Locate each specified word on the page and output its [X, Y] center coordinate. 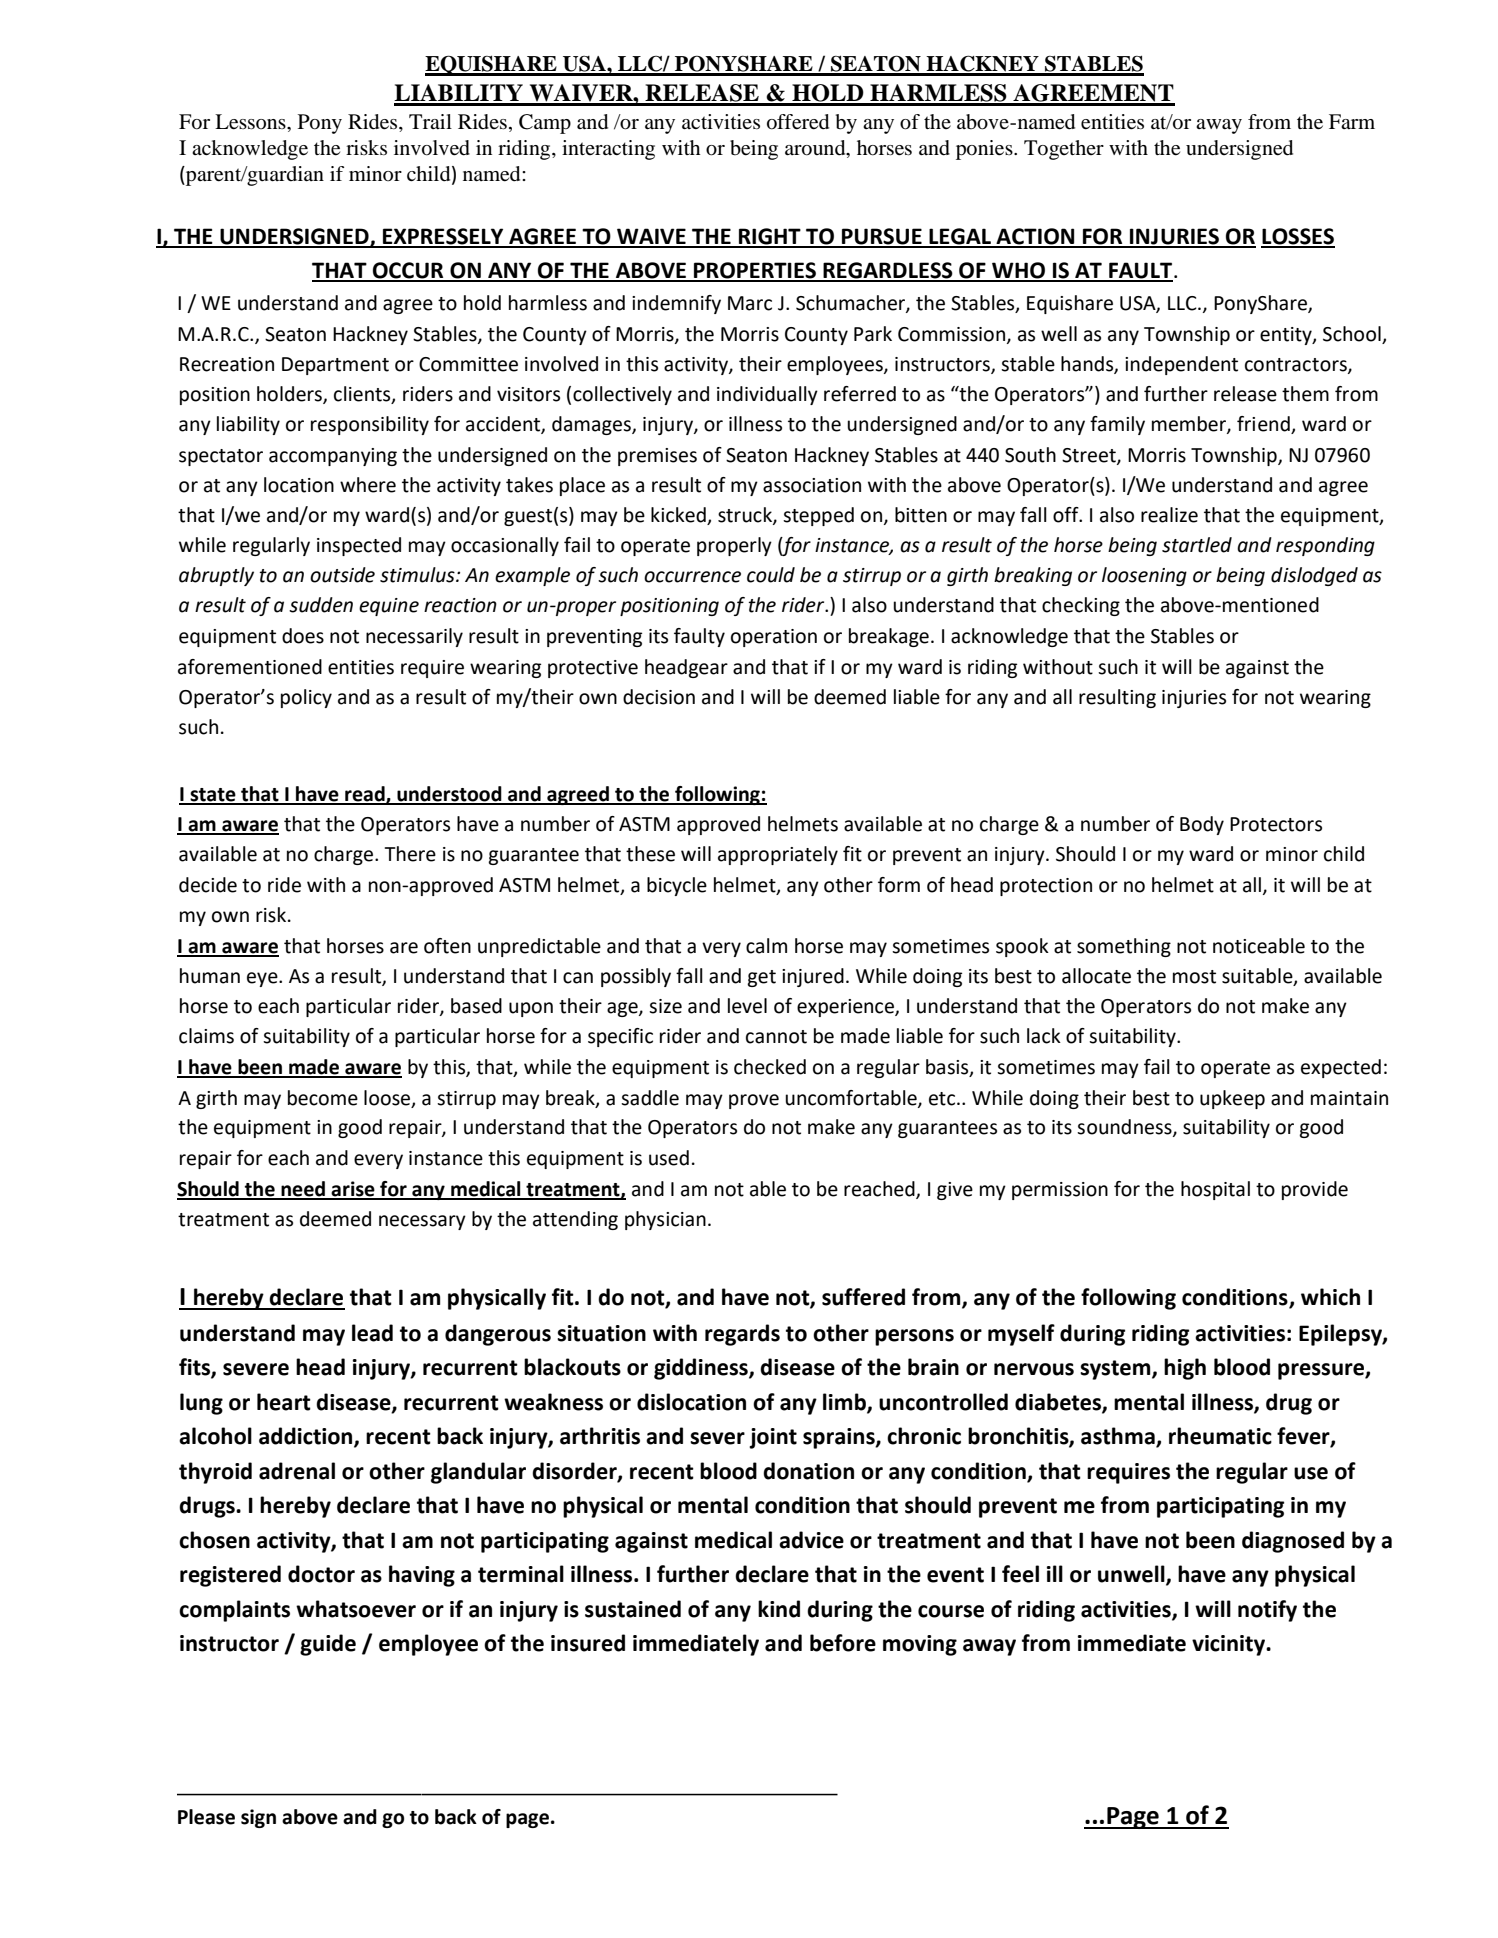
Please [206, 1817]
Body [1202, 825]
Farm [1352, 121]
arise [353, 1190]
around [816, 148]
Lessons [251, 122]
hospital [1215, 1190]
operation [774, 638]
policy [306, 698]
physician [665, 1220]
